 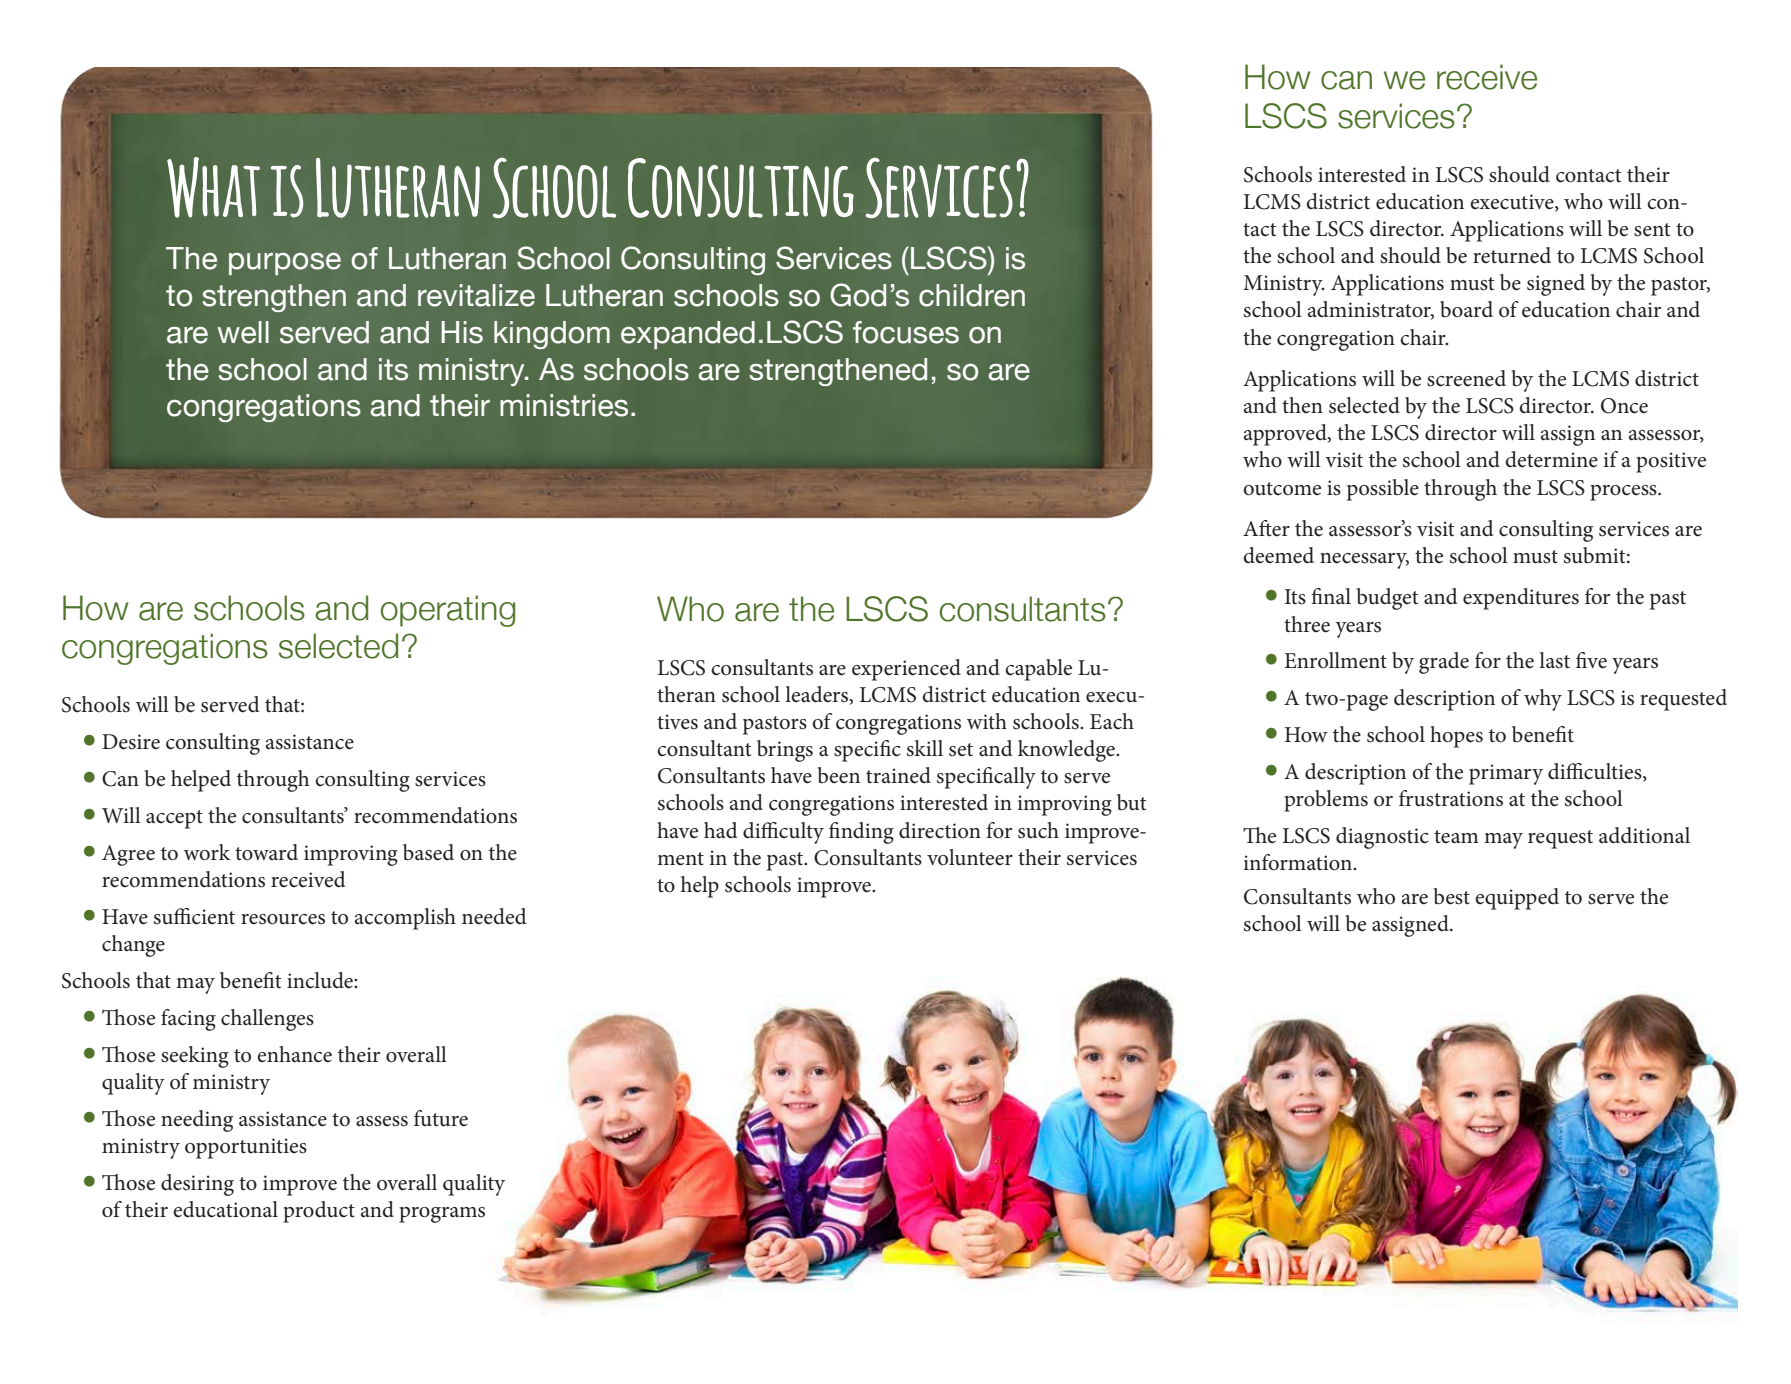 I want to click on After, so click(x=1266, y=528).
